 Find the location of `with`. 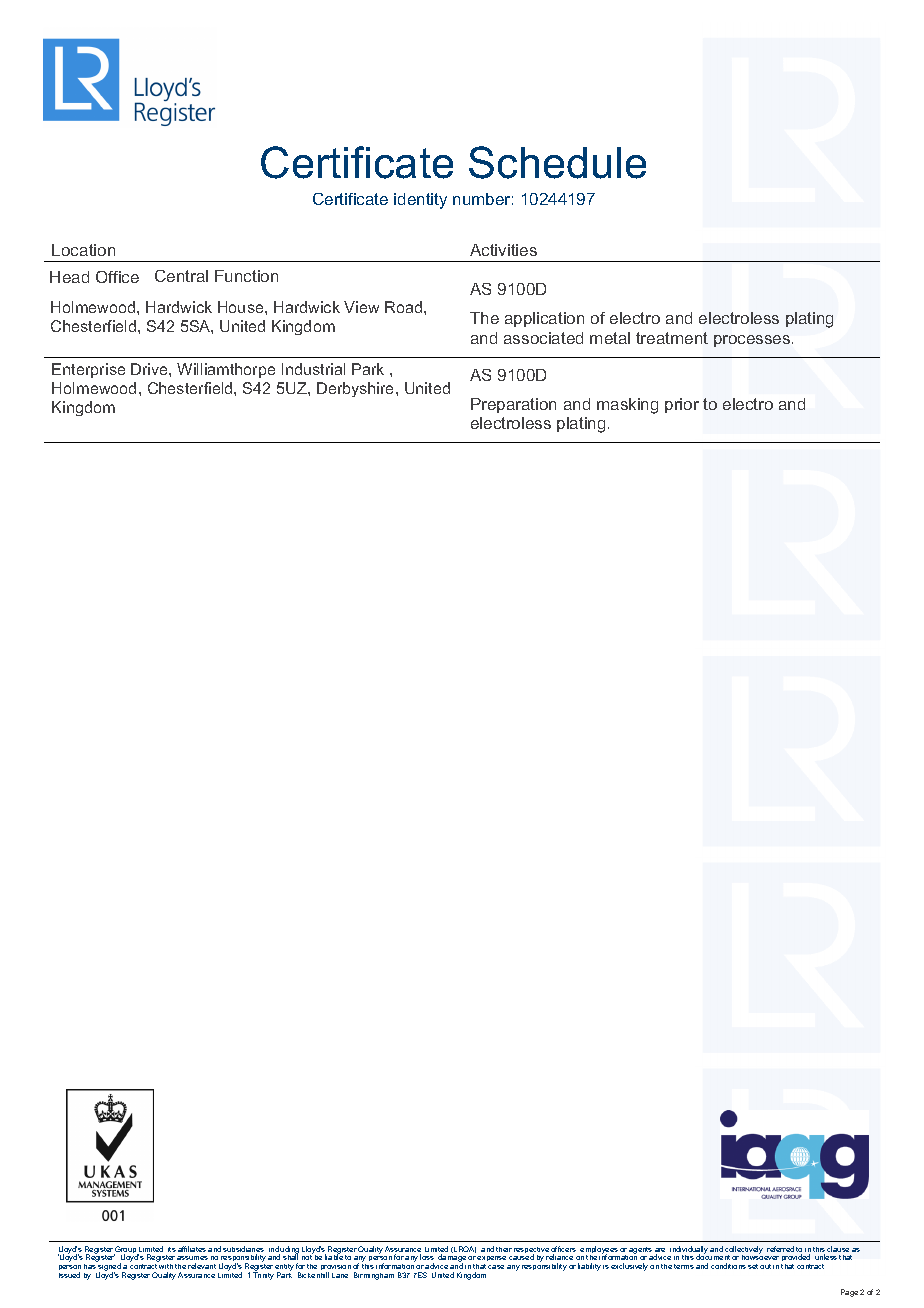

with is located at coordinates (166, 1266).
